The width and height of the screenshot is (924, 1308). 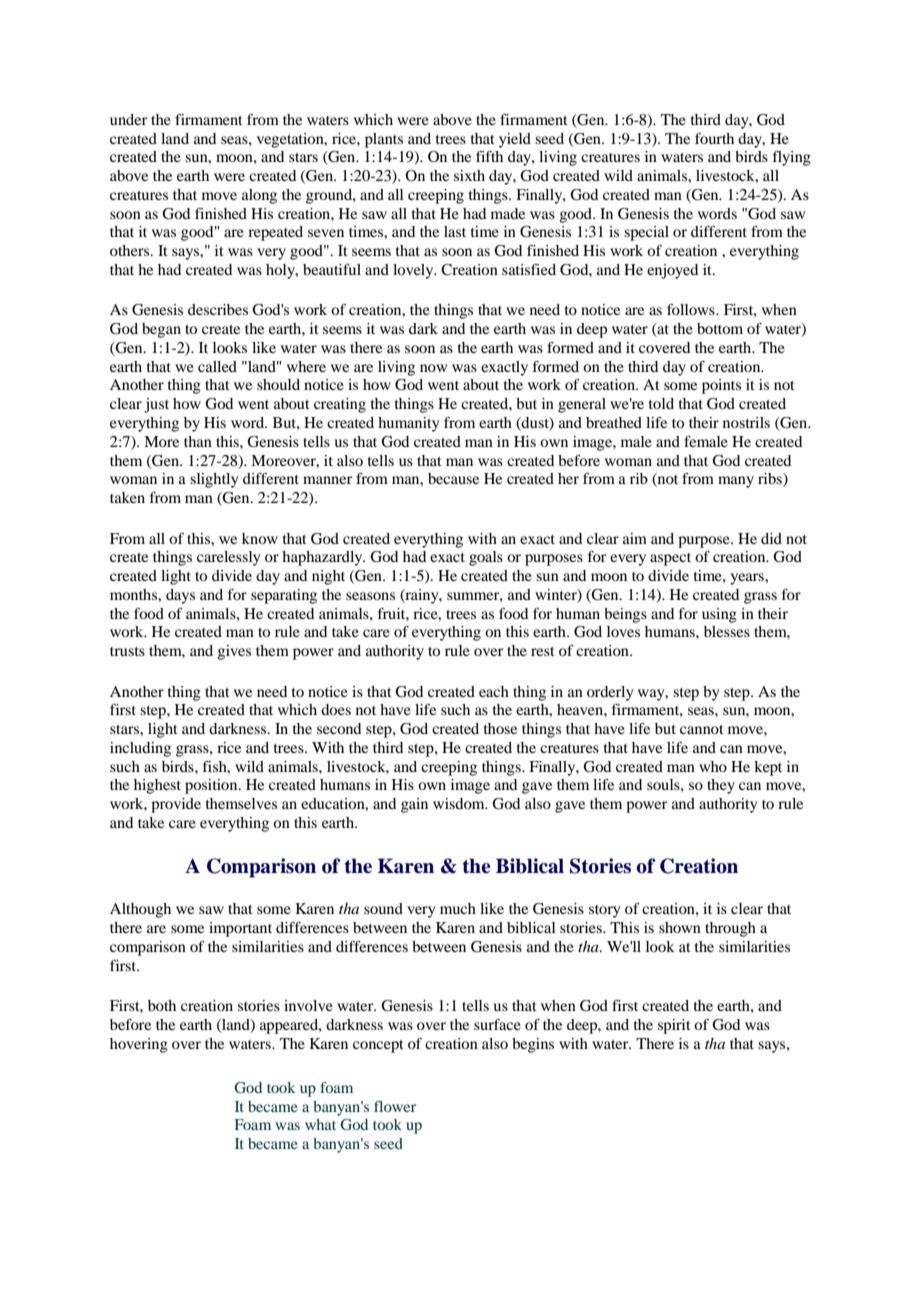 I want to click on spirit, so click(x=674, y=1026).
